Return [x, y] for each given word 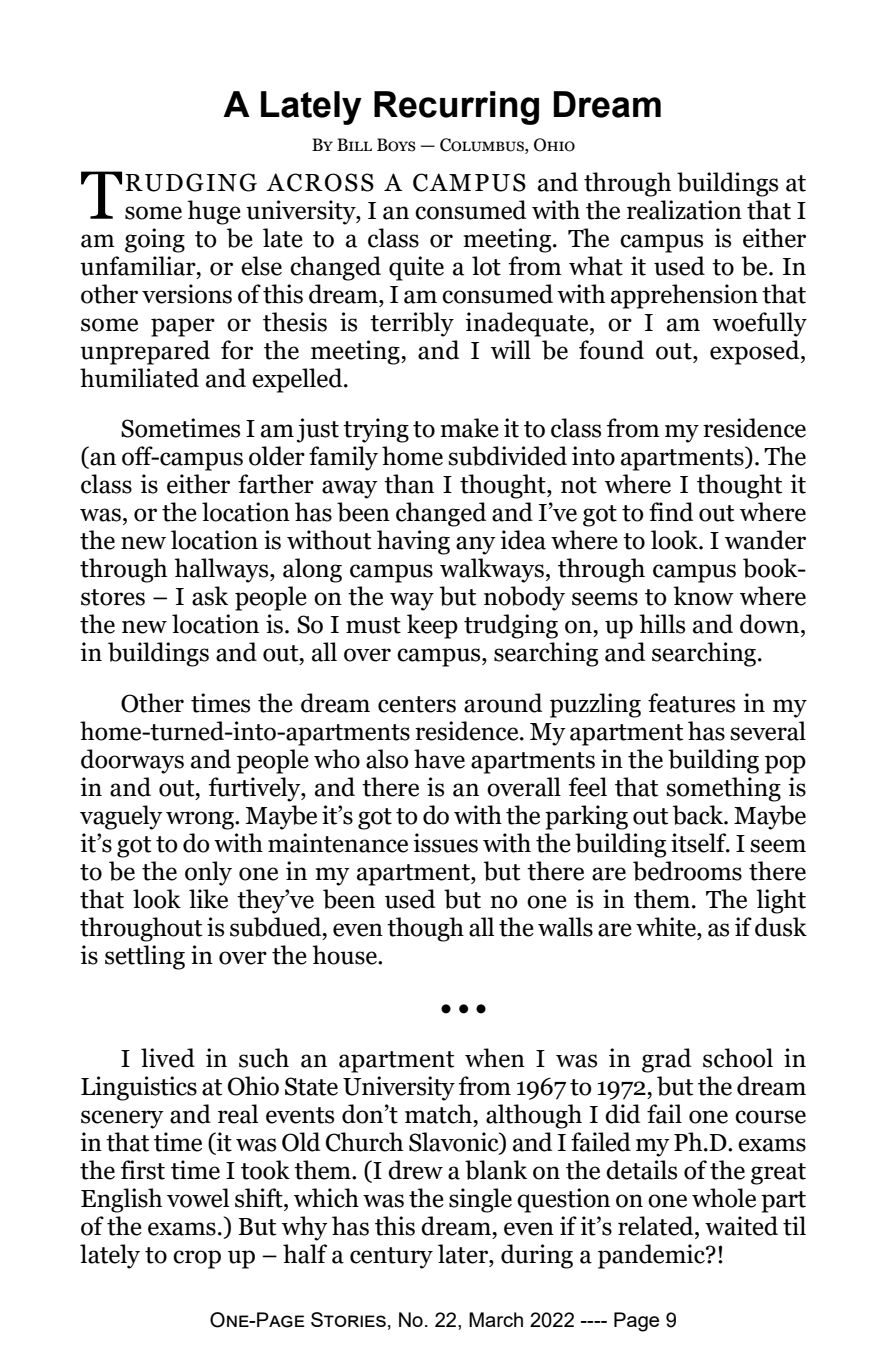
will [511, 349]
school [738, 1058]
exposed [756, 352]
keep [432, 626]
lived [168, 1058]
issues [445, 843]
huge [214, 212]
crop [197, 1259]
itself [700, 843]
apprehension [684, 296]
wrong [201, 820]
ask [210, 596]
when [495, 1058]
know [703, 596]
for [237, 350]
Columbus [483, 145]
